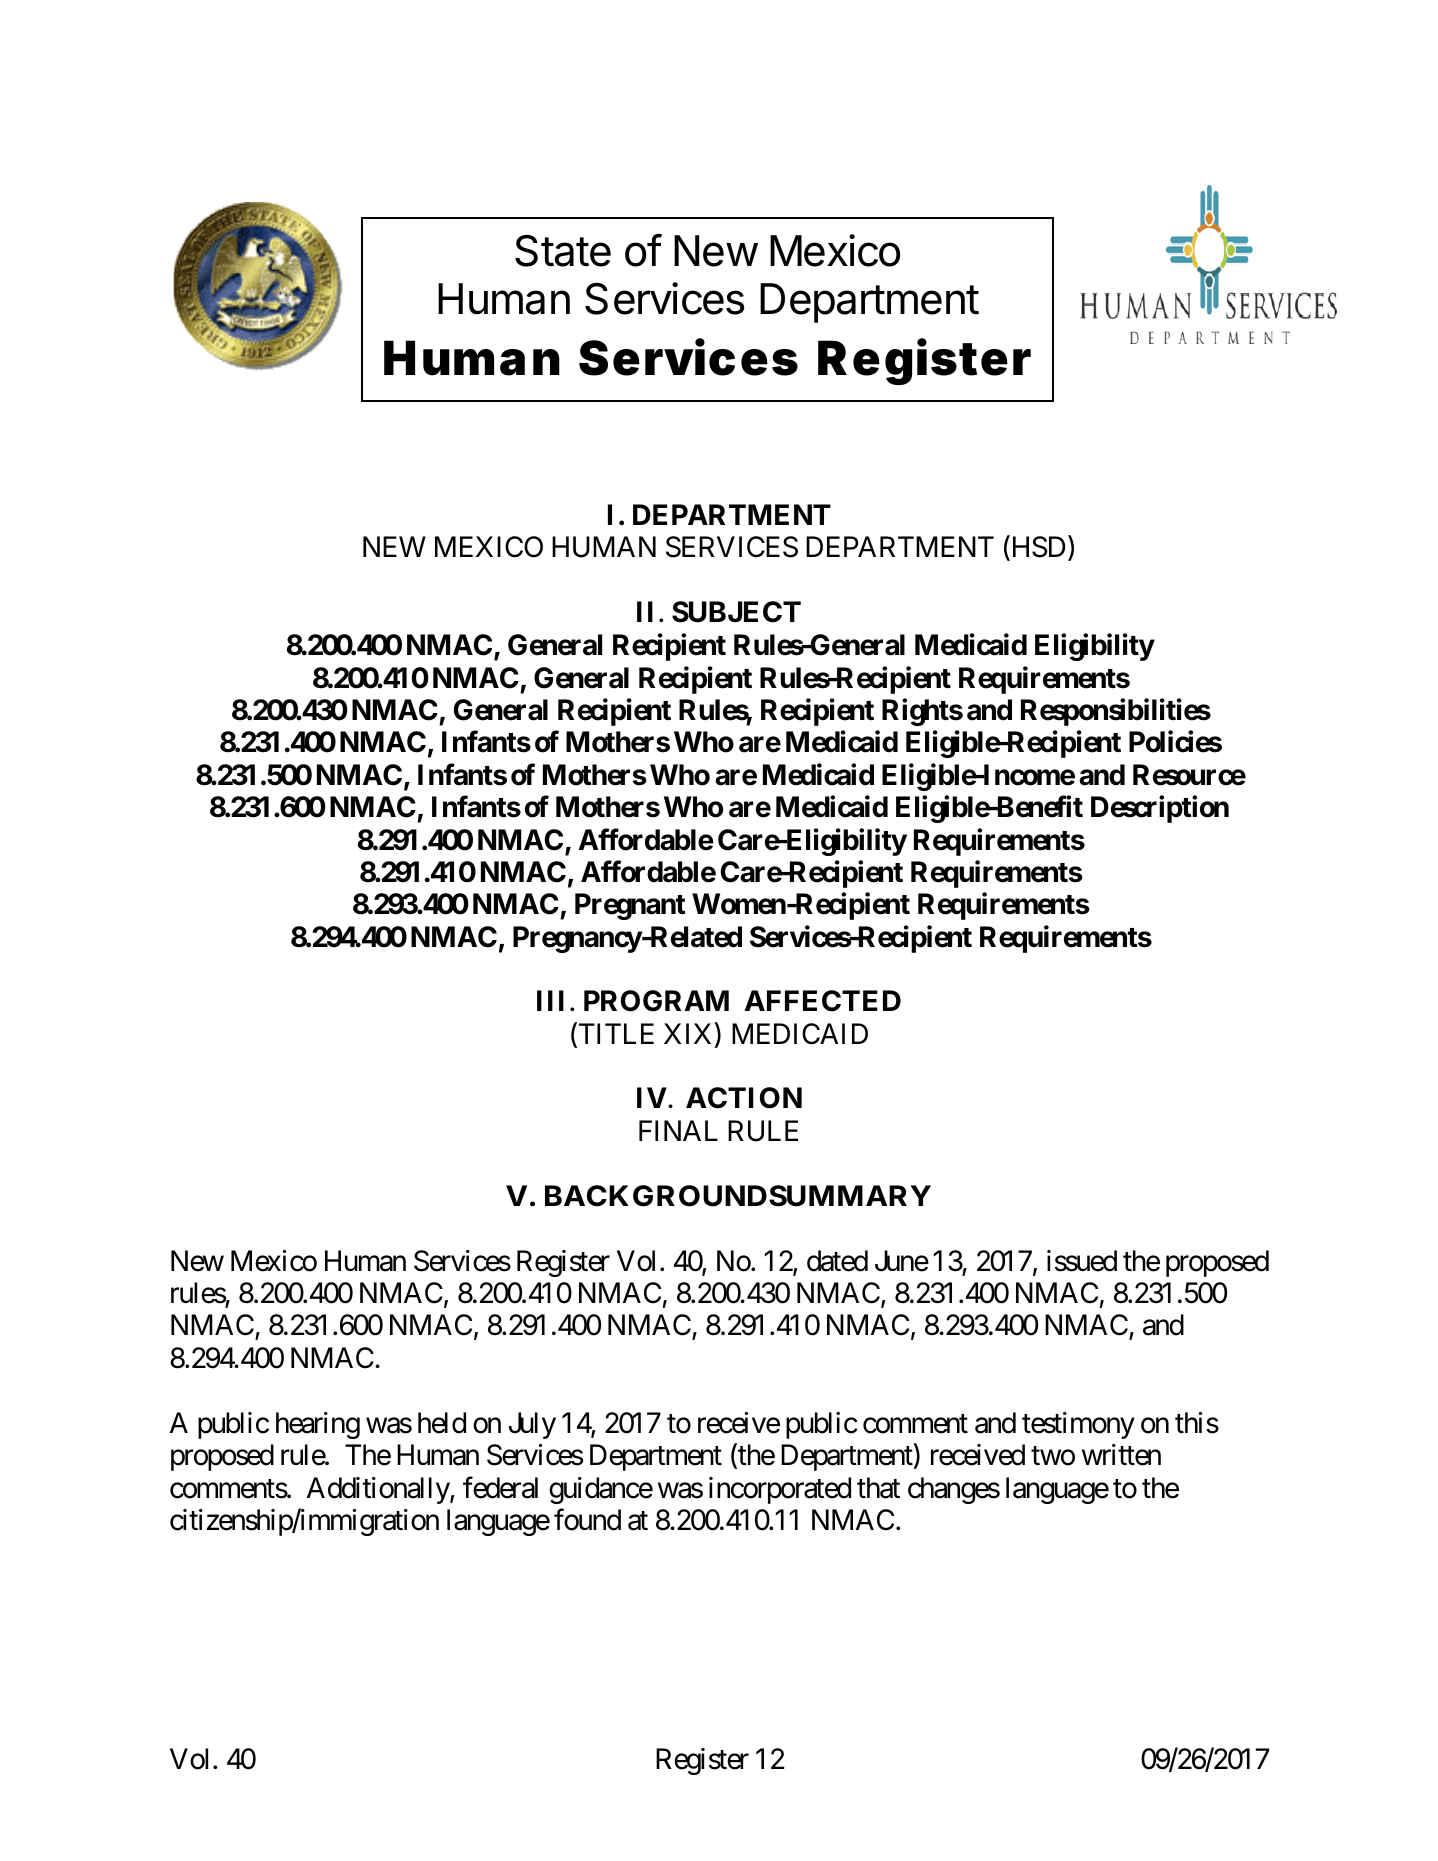 The image size is (1438, 1861). What do you see at coordinates (550, 1000) in the image?
I see `III` at bounding box center [550, 1000].
